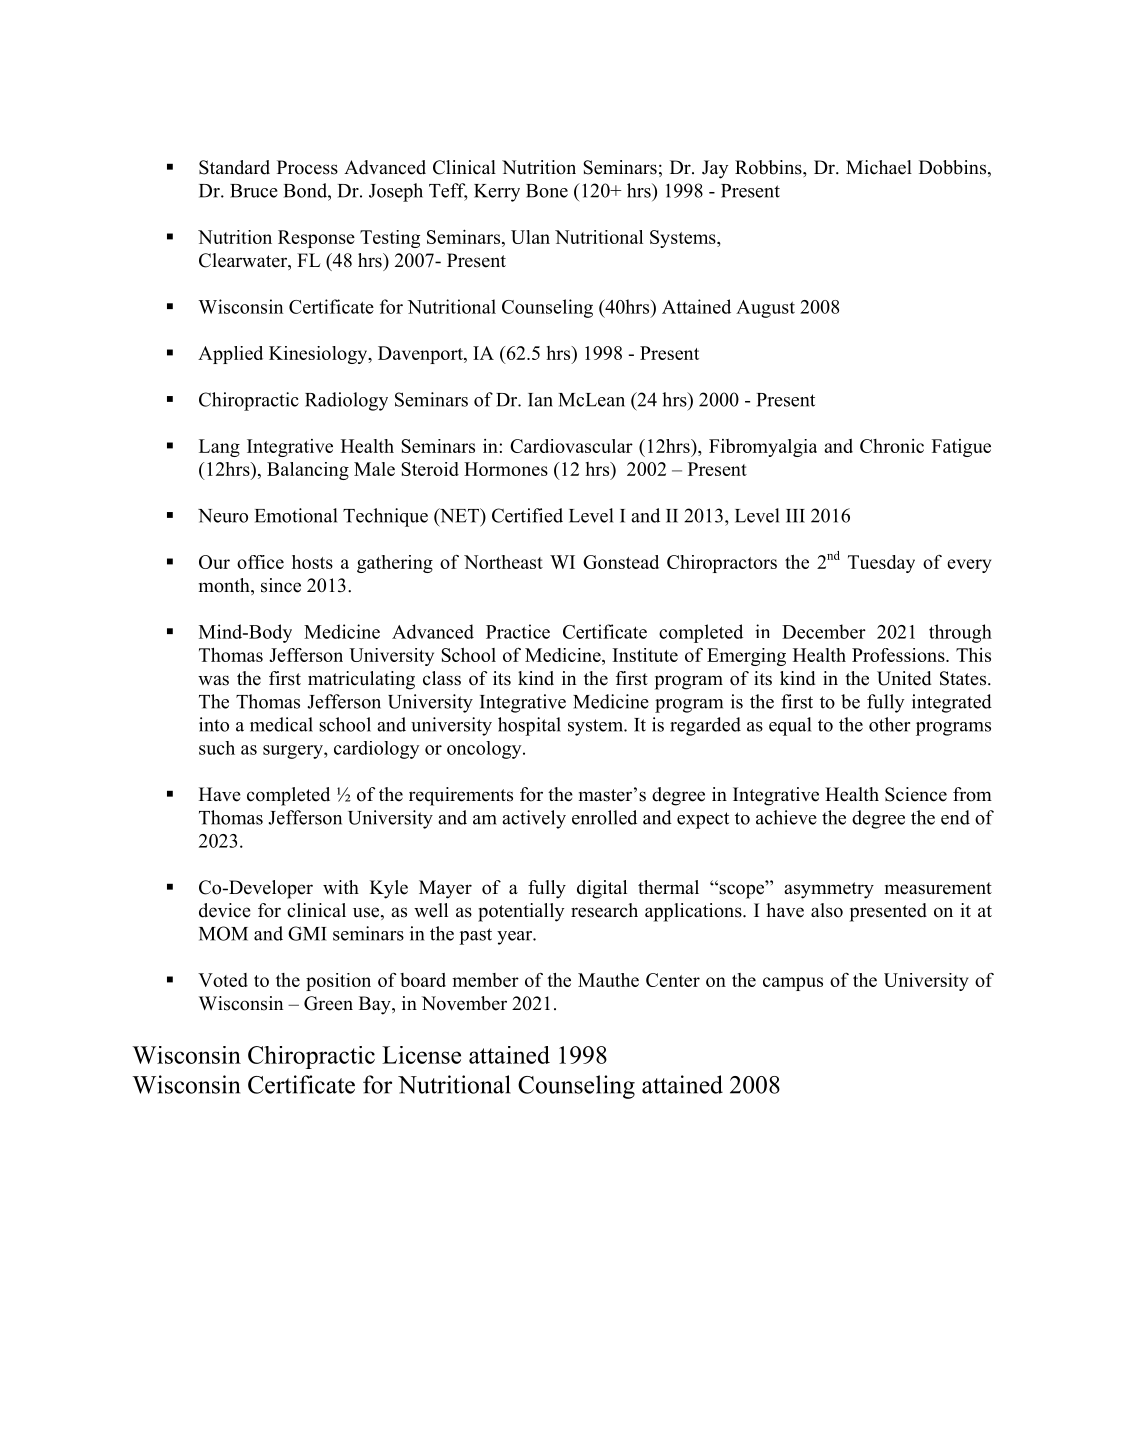 This document has height=1454, width=1124. What do you see at coordinates (571, 446) in the document?
I see `Cardiovascular` at bounding box center [571, 446].
